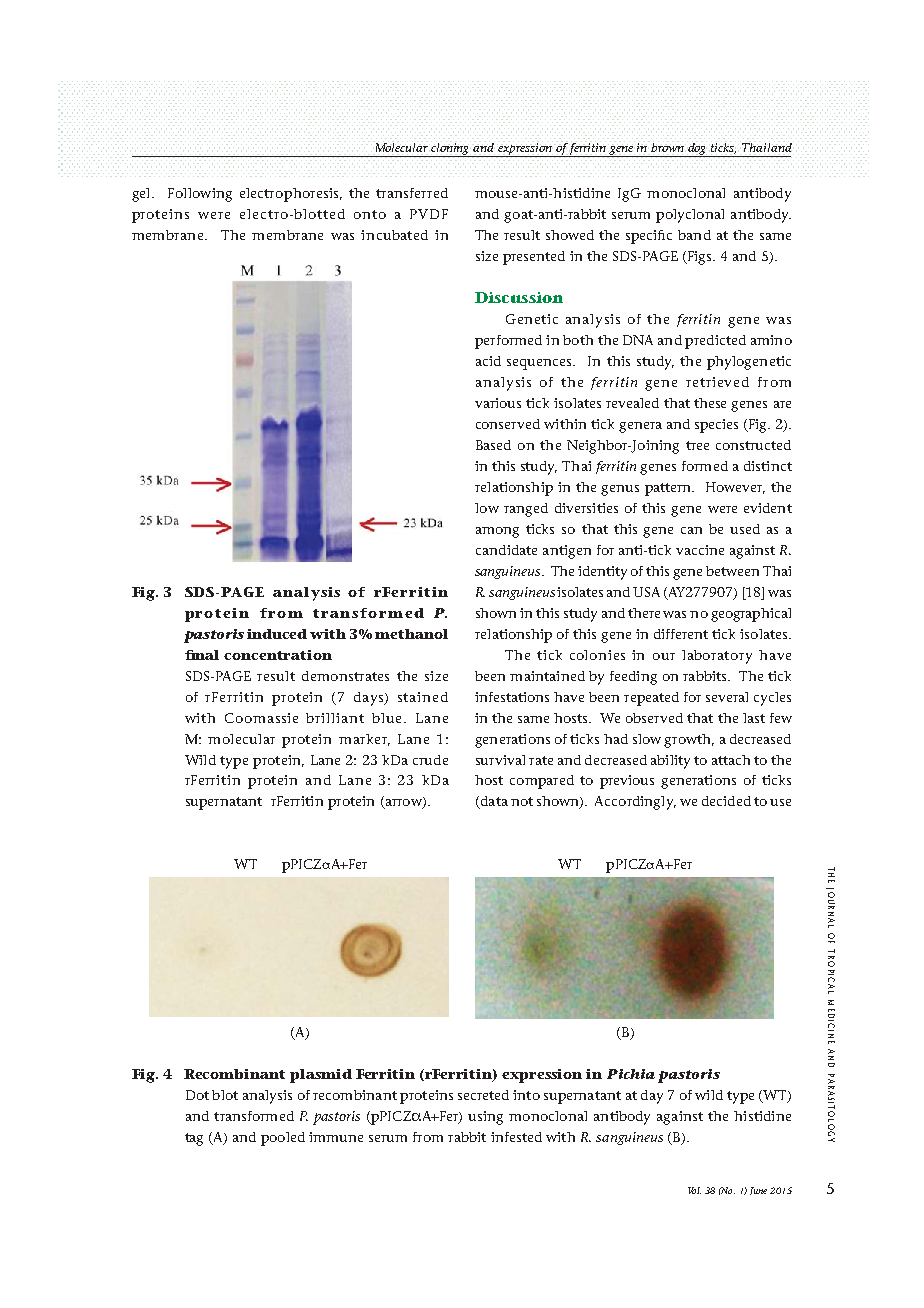  What do you see at coordinates (700, 550) in the image?
I see `vaccine` at bounding box center [700, 550].
